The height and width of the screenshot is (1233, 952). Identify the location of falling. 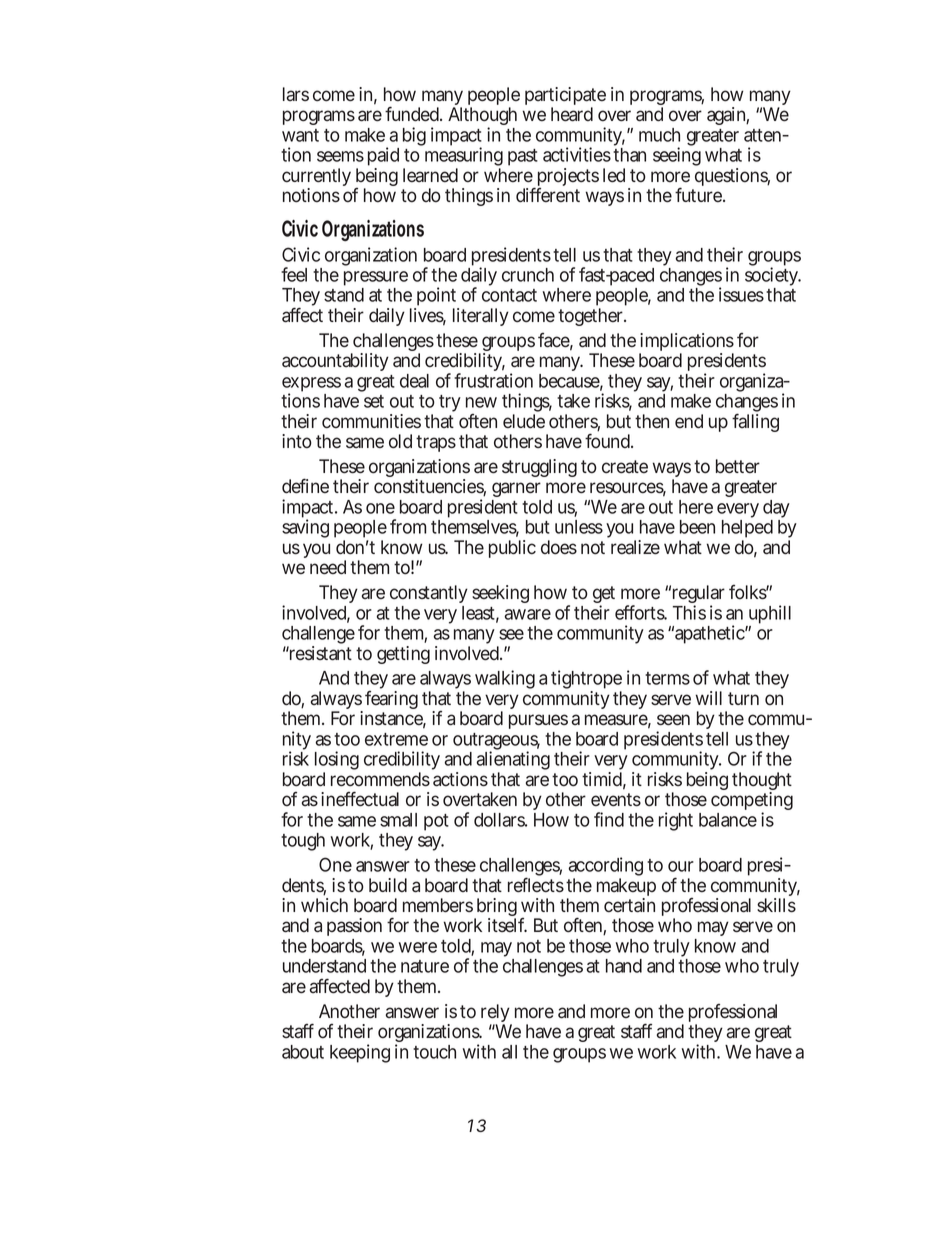
(755, 422).
